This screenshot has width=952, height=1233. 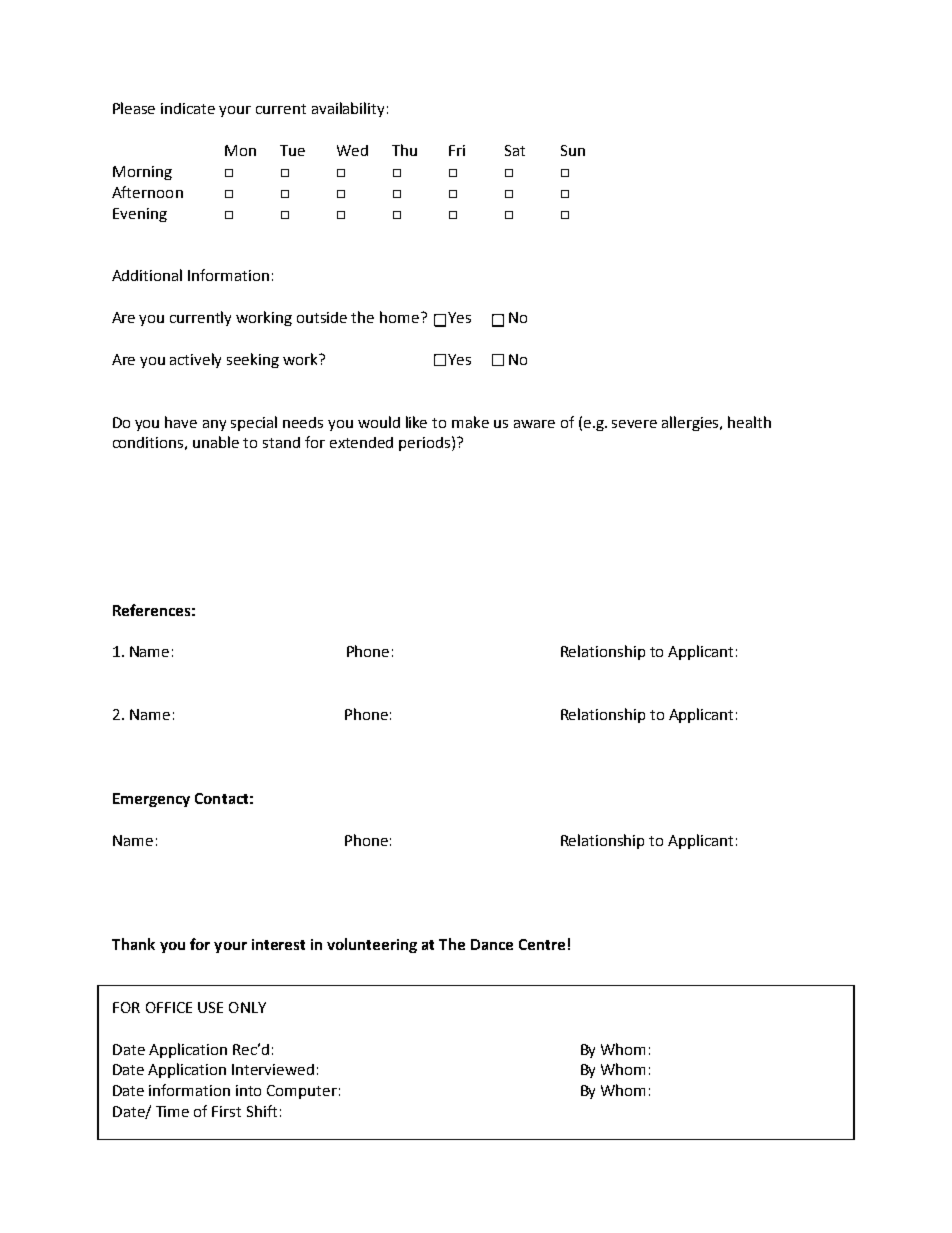 I want to click on Fri, so click(x=457, y=150).
